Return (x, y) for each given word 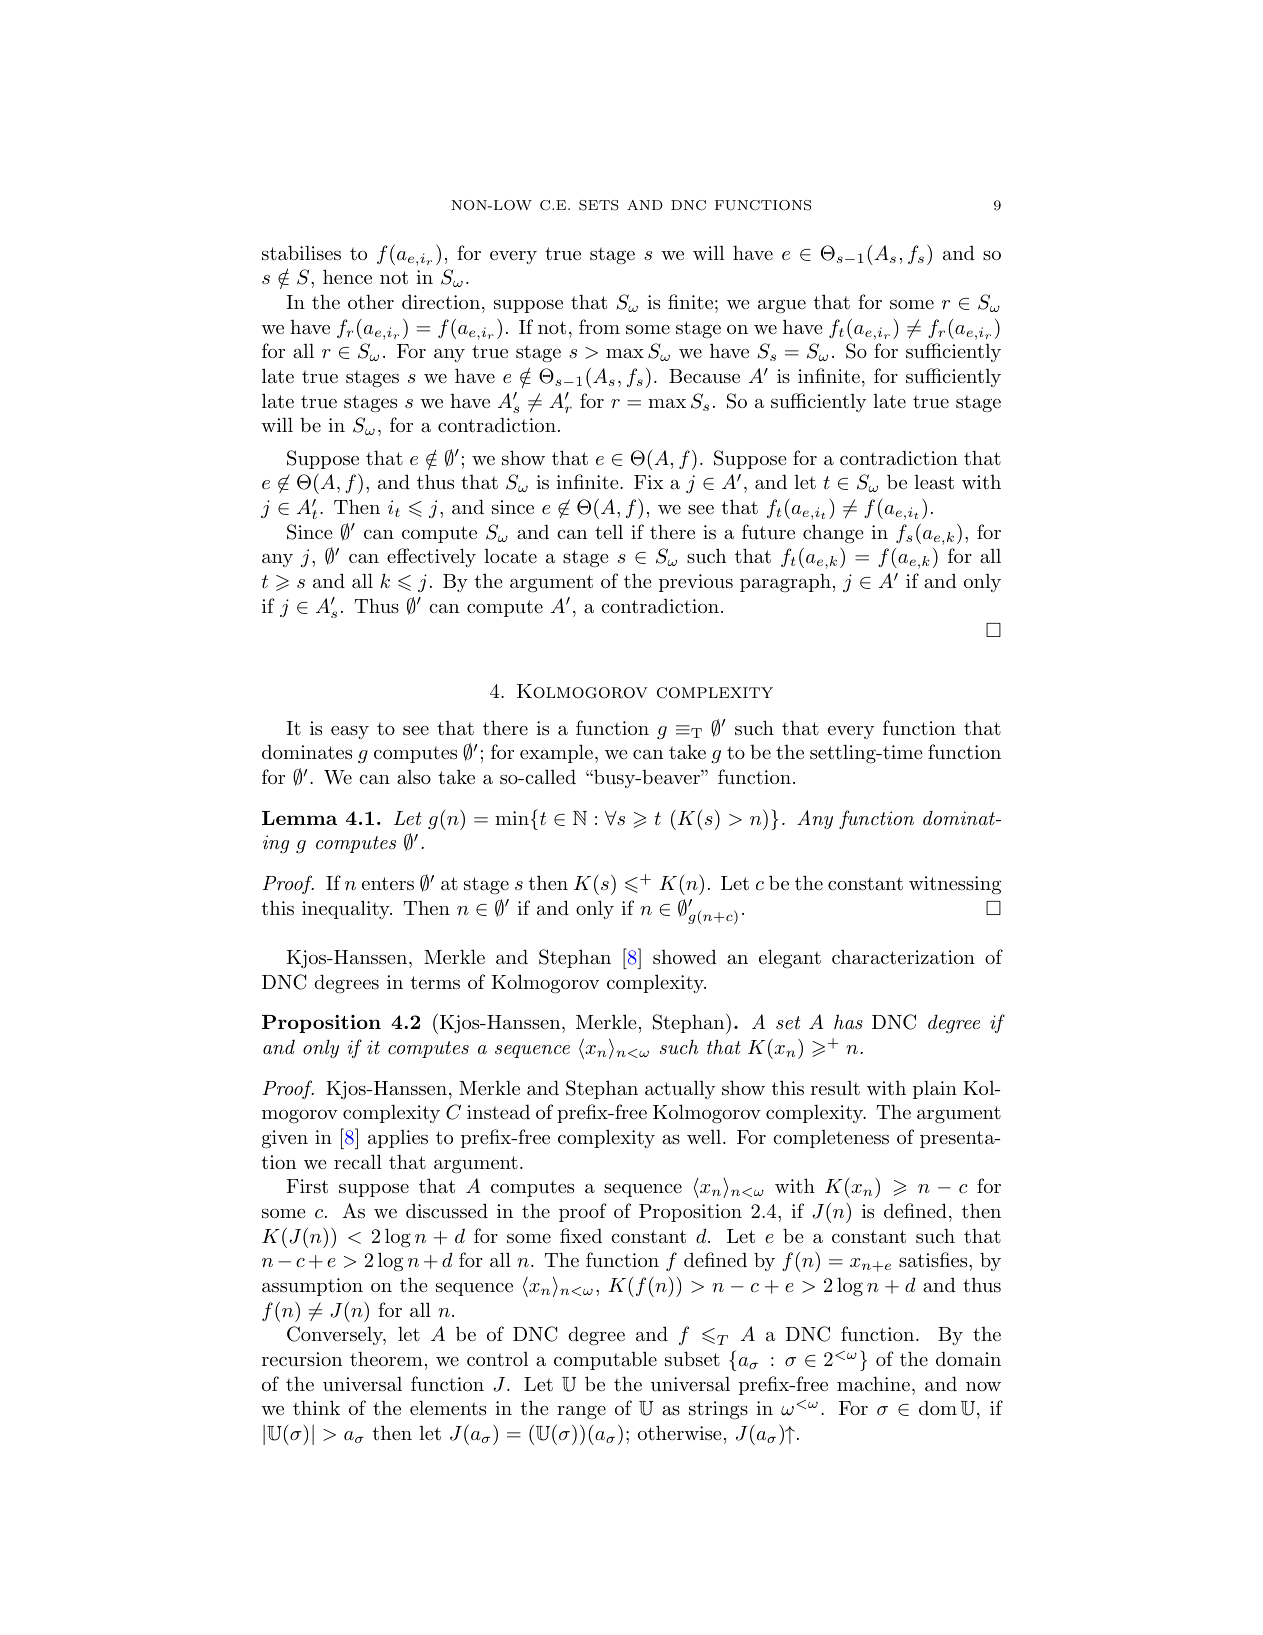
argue (782, 307)
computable (605, 1360)
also (414, 777)
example (556, 753)
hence (347, 276)
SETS (599, 205)
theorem (386, 1359)
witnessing (955, 885)
